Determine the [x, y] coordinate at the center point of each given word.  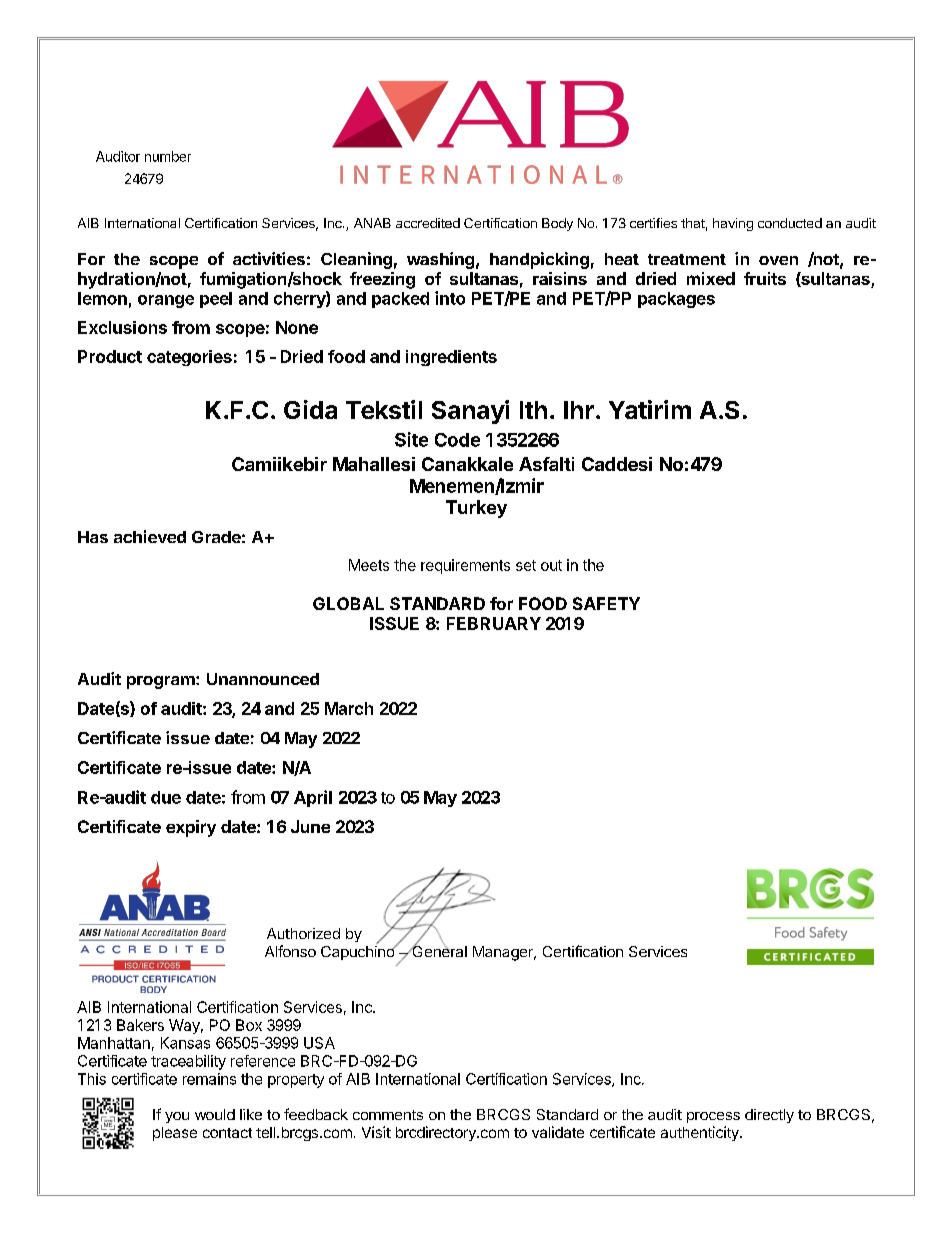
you [177, 1117]
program [162, 682]
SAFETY [606, 603]
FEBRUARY [494, 623]
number [168, 156]
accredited [428, 223]
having [733, 224]
